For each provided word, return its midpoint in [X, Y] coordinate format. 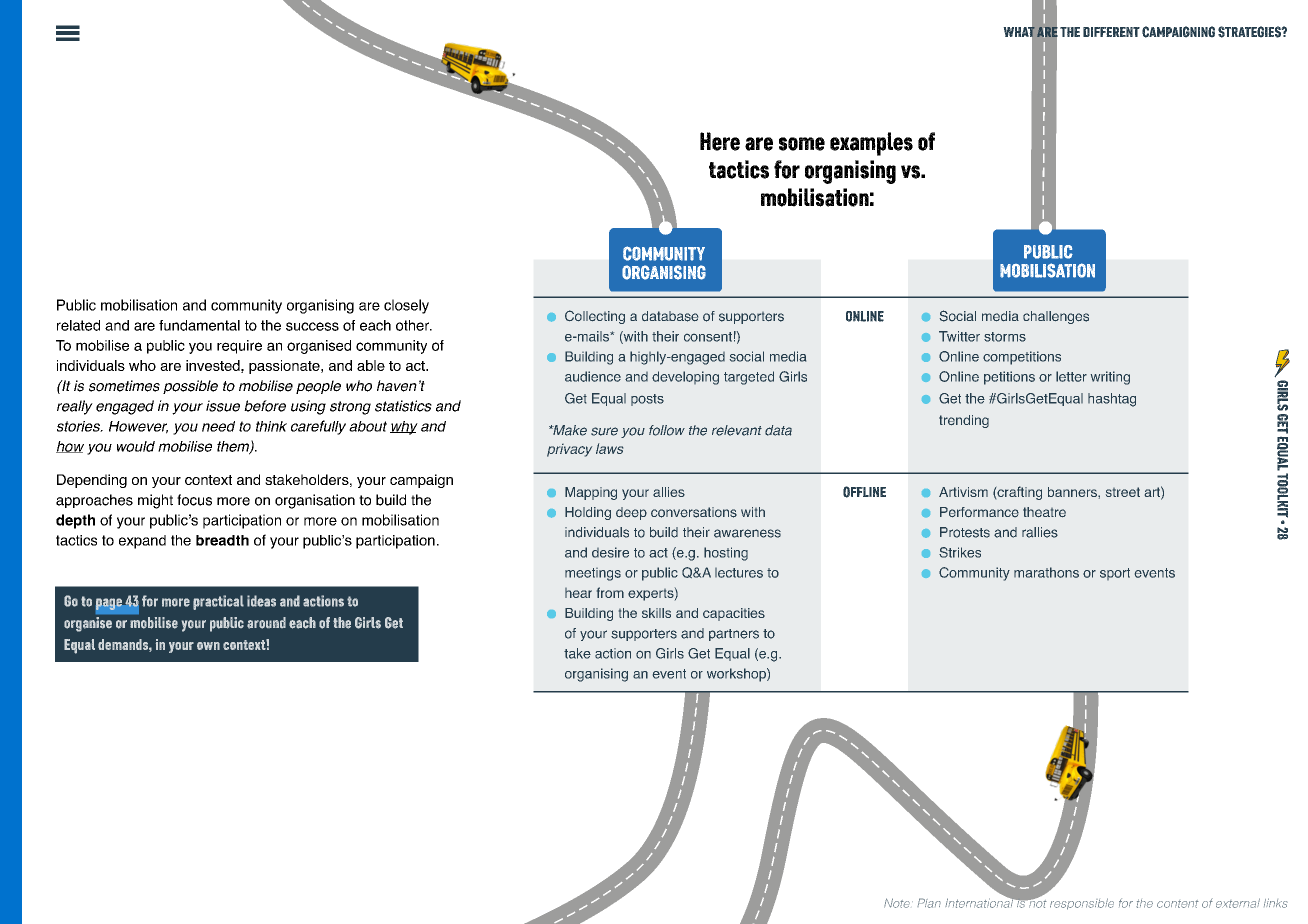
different [1111, 32]
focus [194, 500]
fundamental [199, 325]
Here [720, 141]
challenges [1056, 317]
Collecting [595, 317]
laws [609, 448]
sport [1115, 574]
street [1123, 492]
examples [871, 144]
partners [734, 635]
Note [897, 903]
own [208, 646]
